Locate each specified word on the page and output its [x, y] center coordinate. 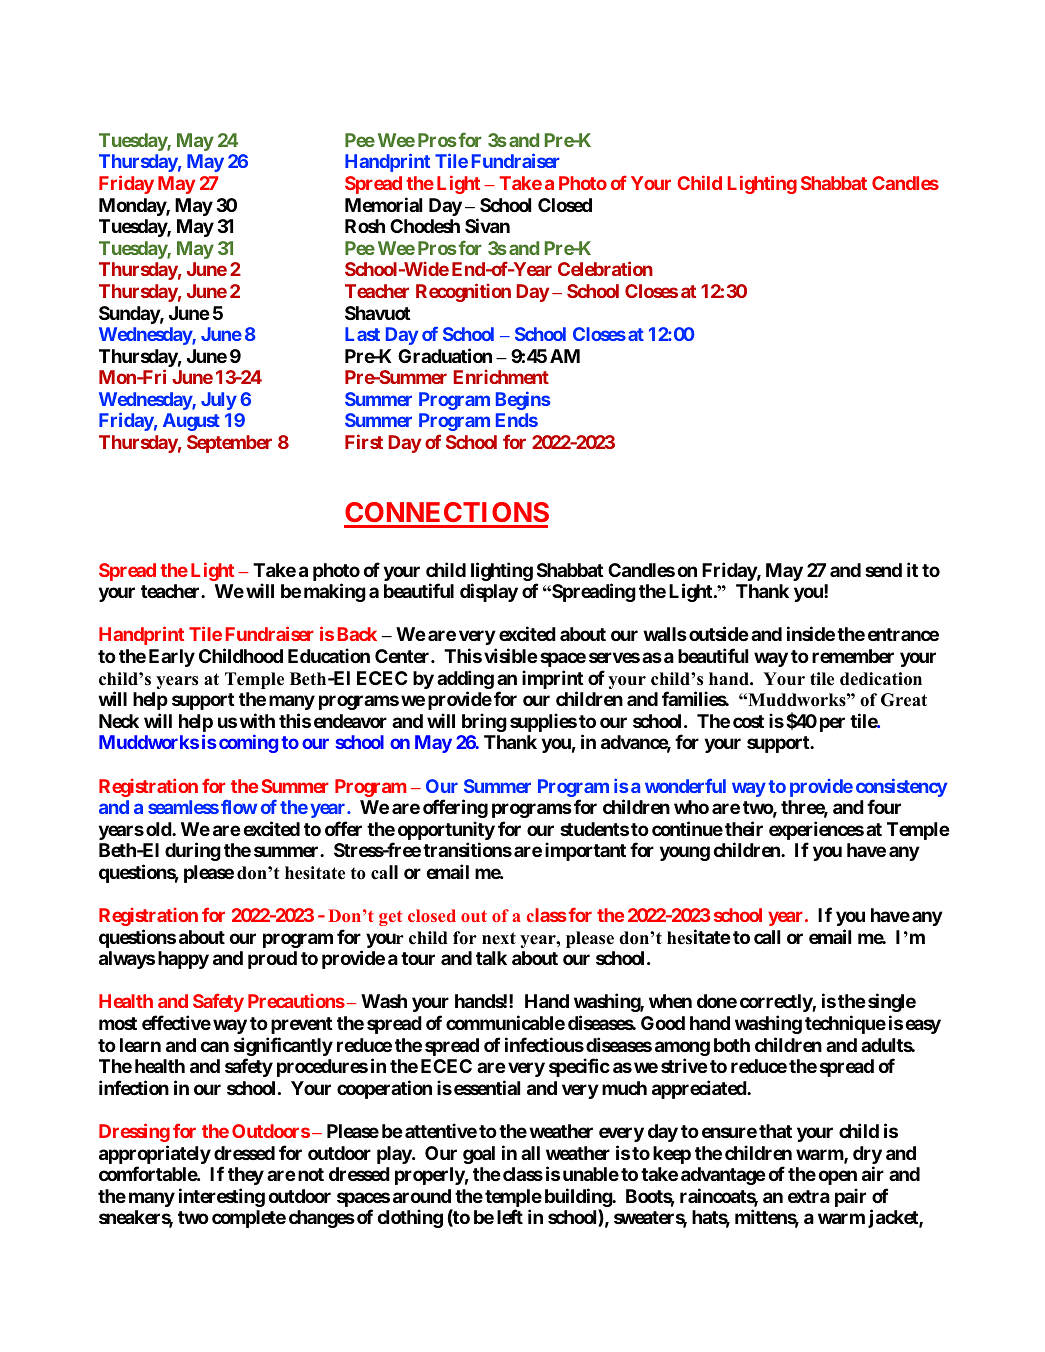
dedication [881, 679]
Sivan [487, 225]
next [499, 938]
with [257, 720]
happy [183, 960]
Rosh [365, 226]
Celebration [605, 268]
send [883, 570]
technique [845, 1024]
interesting [222, 1197]
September [229, 444]
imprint [553, 679]
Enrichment [501, 376]
